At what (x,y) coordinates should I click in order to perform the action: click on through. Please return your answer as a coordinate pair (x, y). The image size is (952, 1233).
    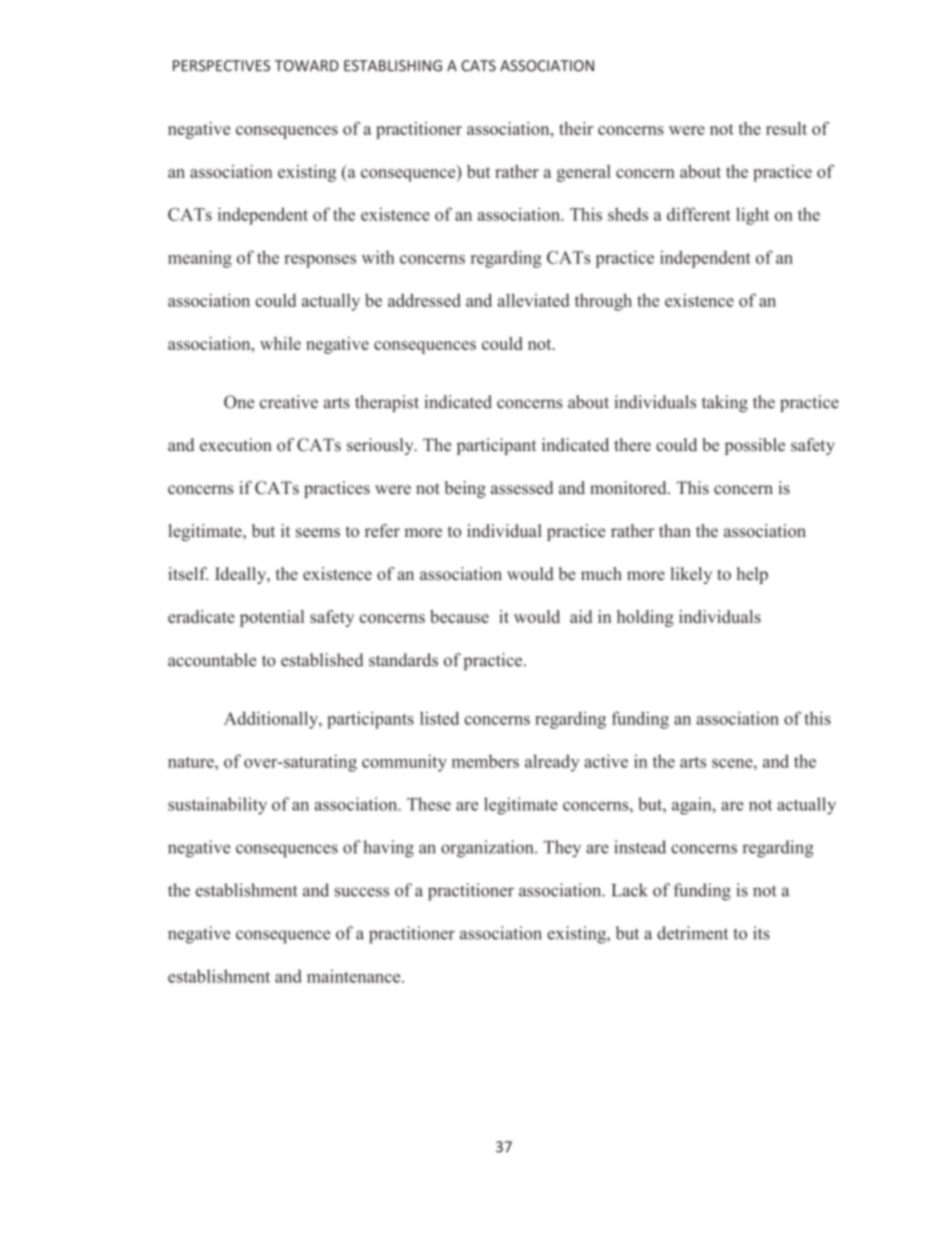
    Looking at the image, I should click on (603, 302).
